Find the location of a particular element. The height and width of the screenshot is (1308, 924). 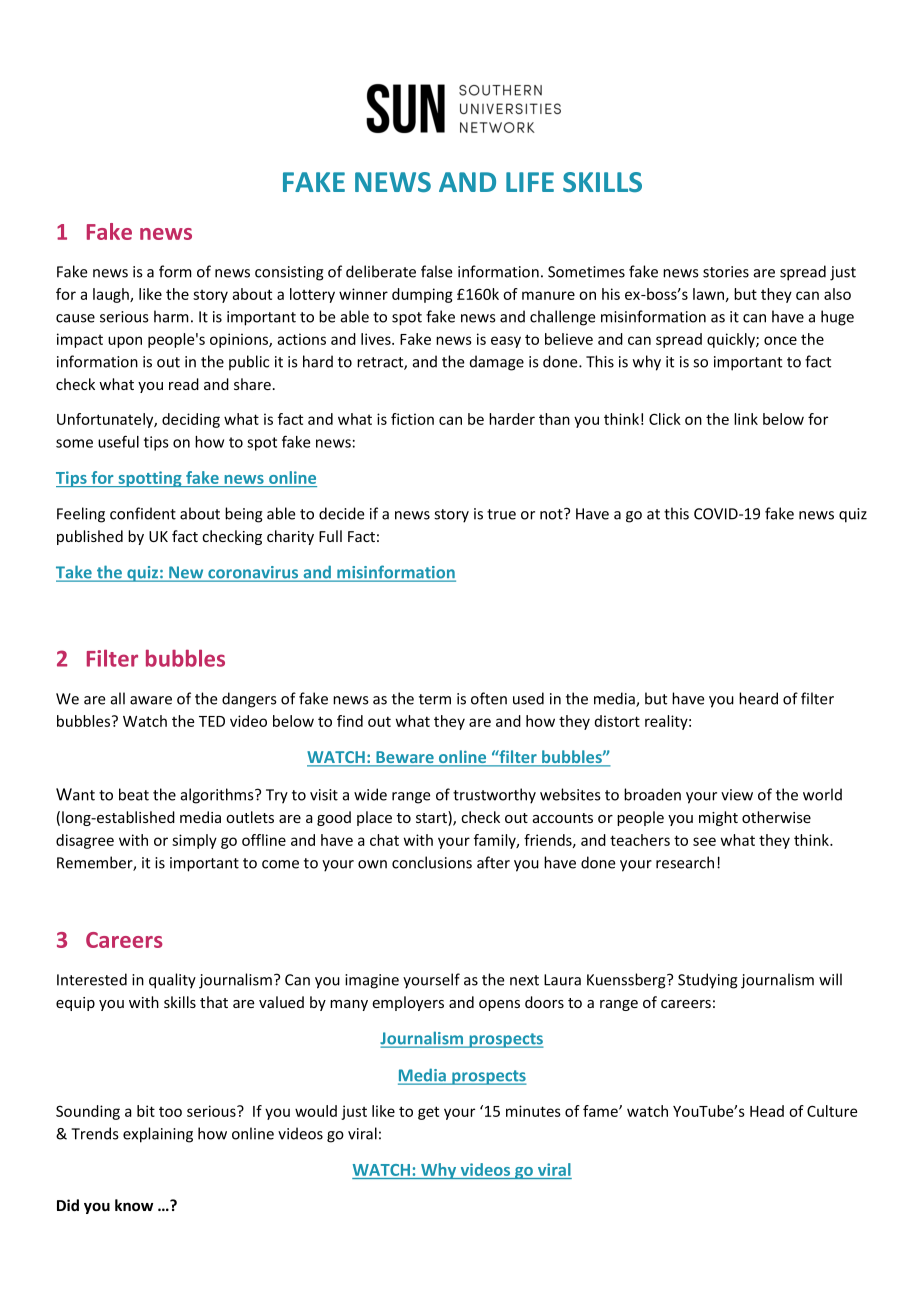

link is located at coordinates (746, 419).
